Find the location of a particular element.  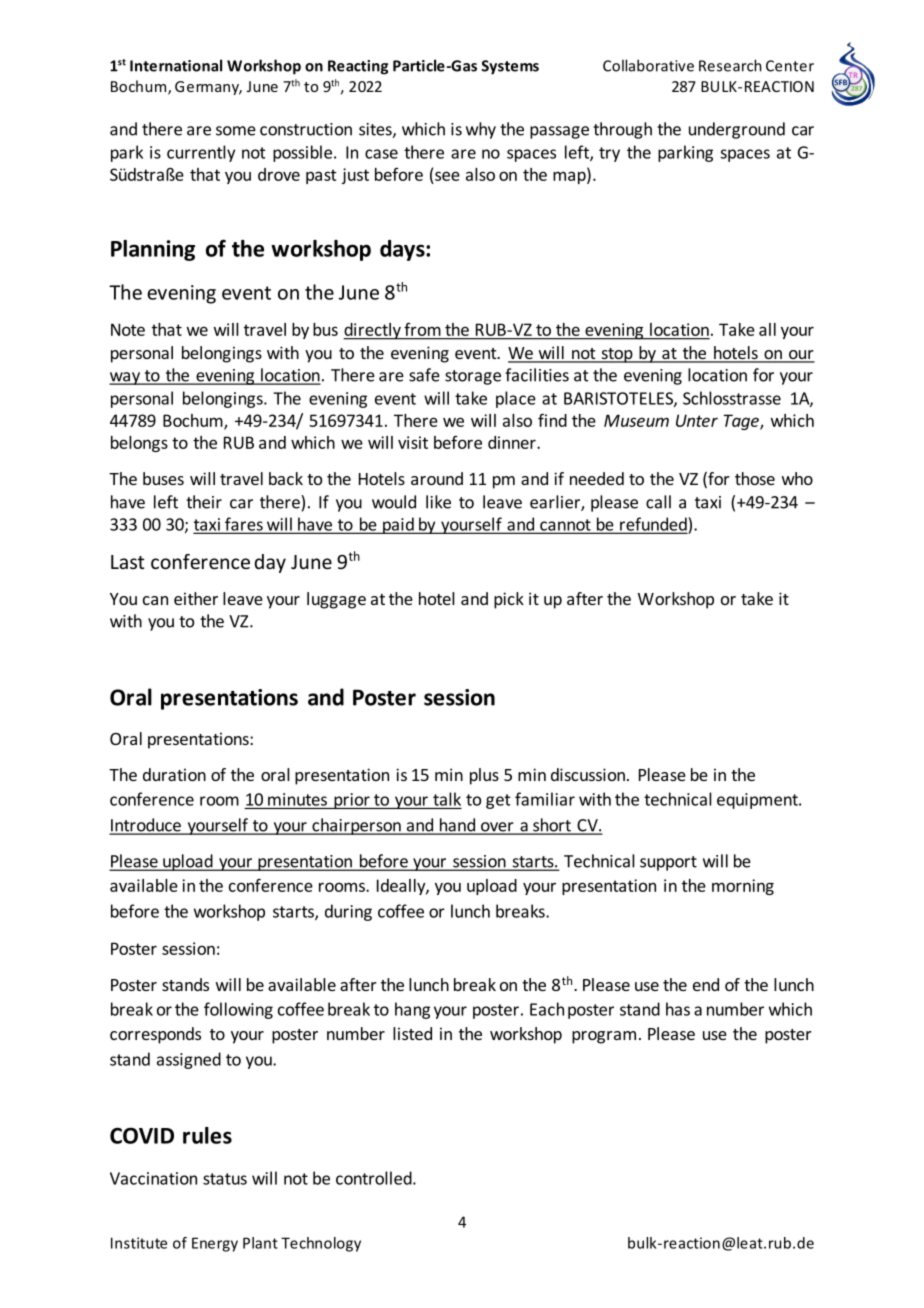

following is located at coordinates (238, 1010).
